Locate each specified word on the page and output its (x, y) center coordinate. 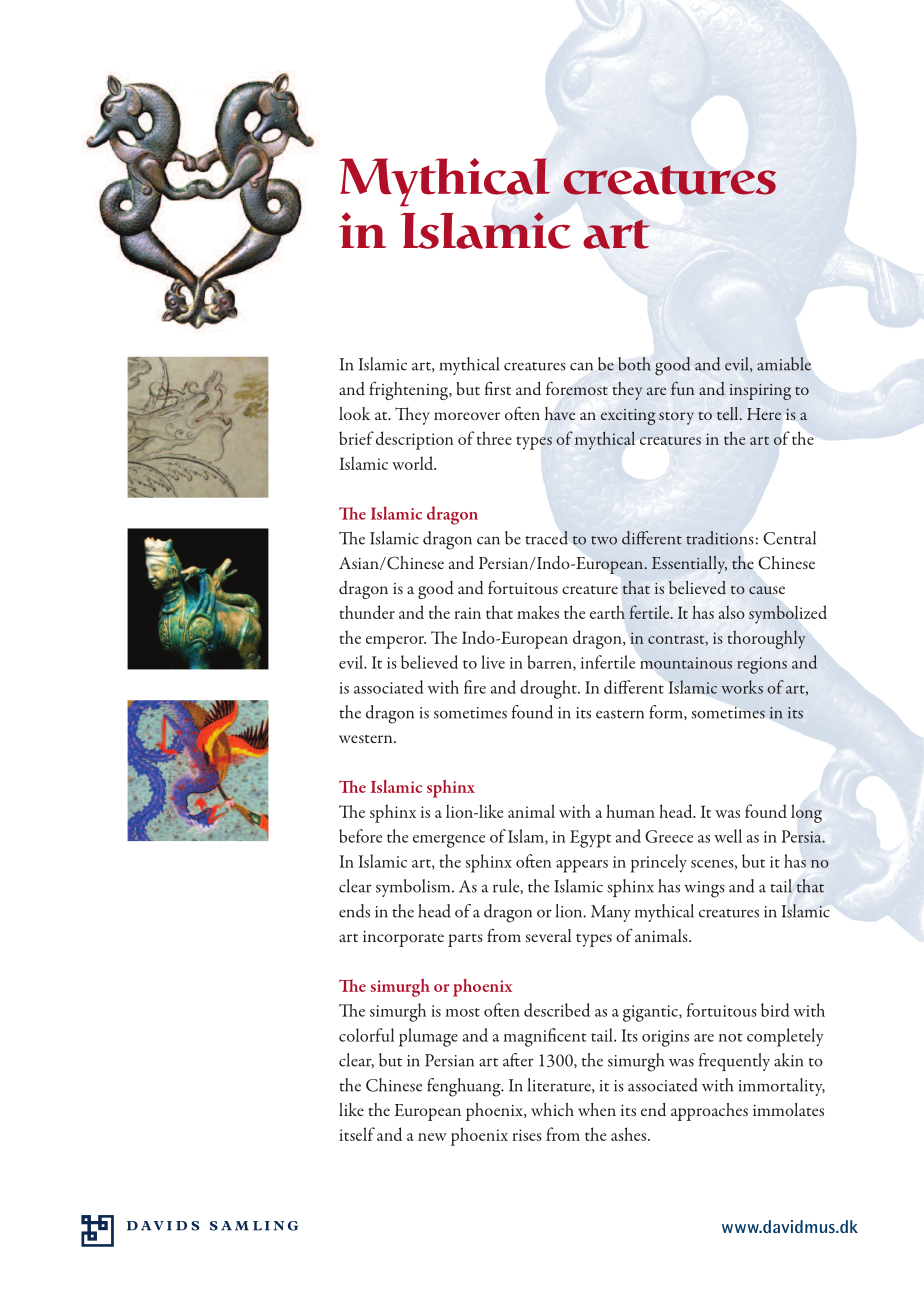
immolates (788, 1109)
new (432, 1137)
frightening (409, 390)
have (560, 413)
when (597, 1109)
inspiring (760, 392)
